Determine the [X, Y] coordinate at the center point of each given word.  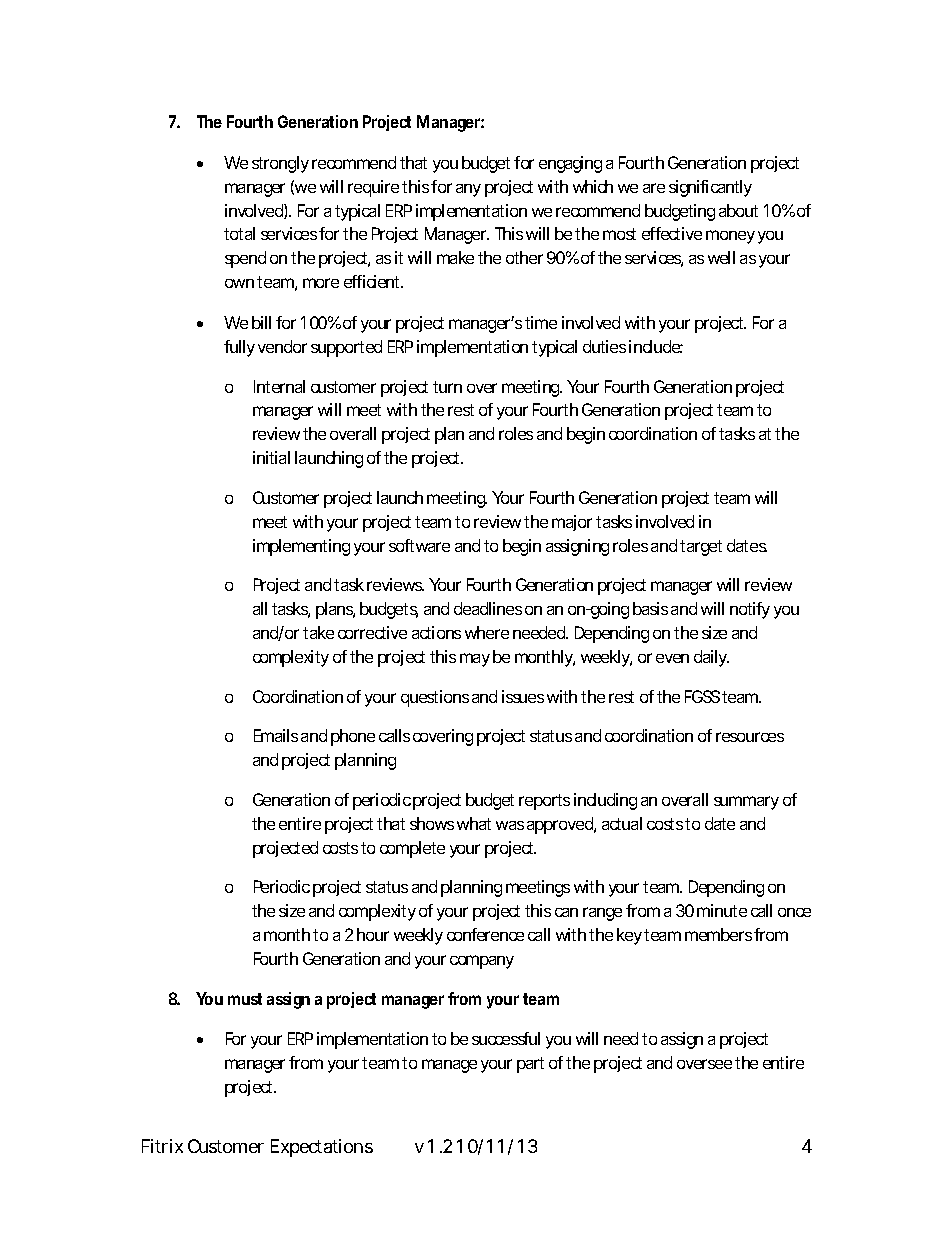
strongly [280, 164]
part [530, 1065]
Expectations [322, 1148]
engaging [570, 164]
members [718, 934]
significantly [710, 188]
